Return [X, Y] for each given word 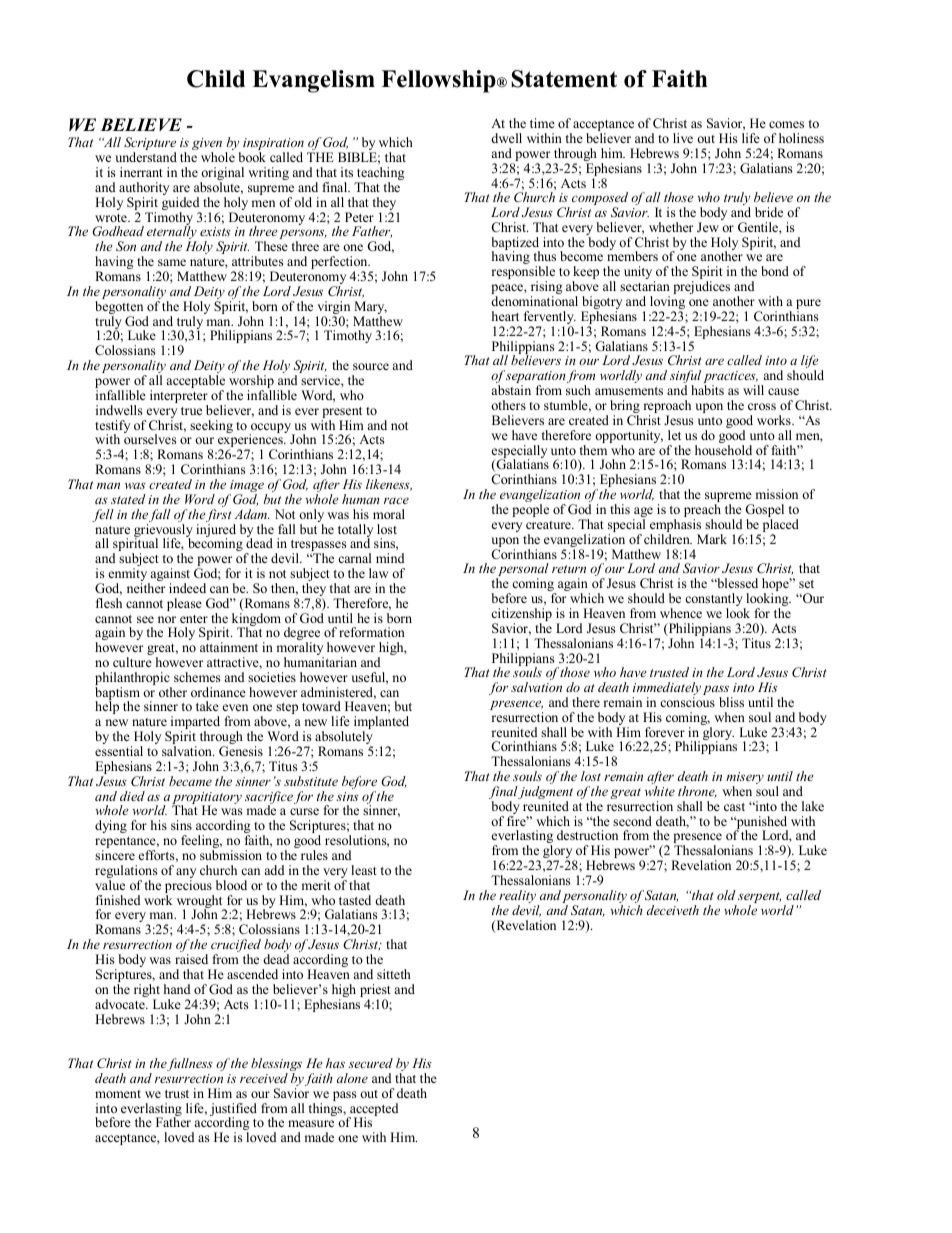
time [542, 123]
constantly [715, 601]
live [683, 138]
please [184, 604]
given [207, 146]
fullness [190, 1064]
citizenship [521, 616]
